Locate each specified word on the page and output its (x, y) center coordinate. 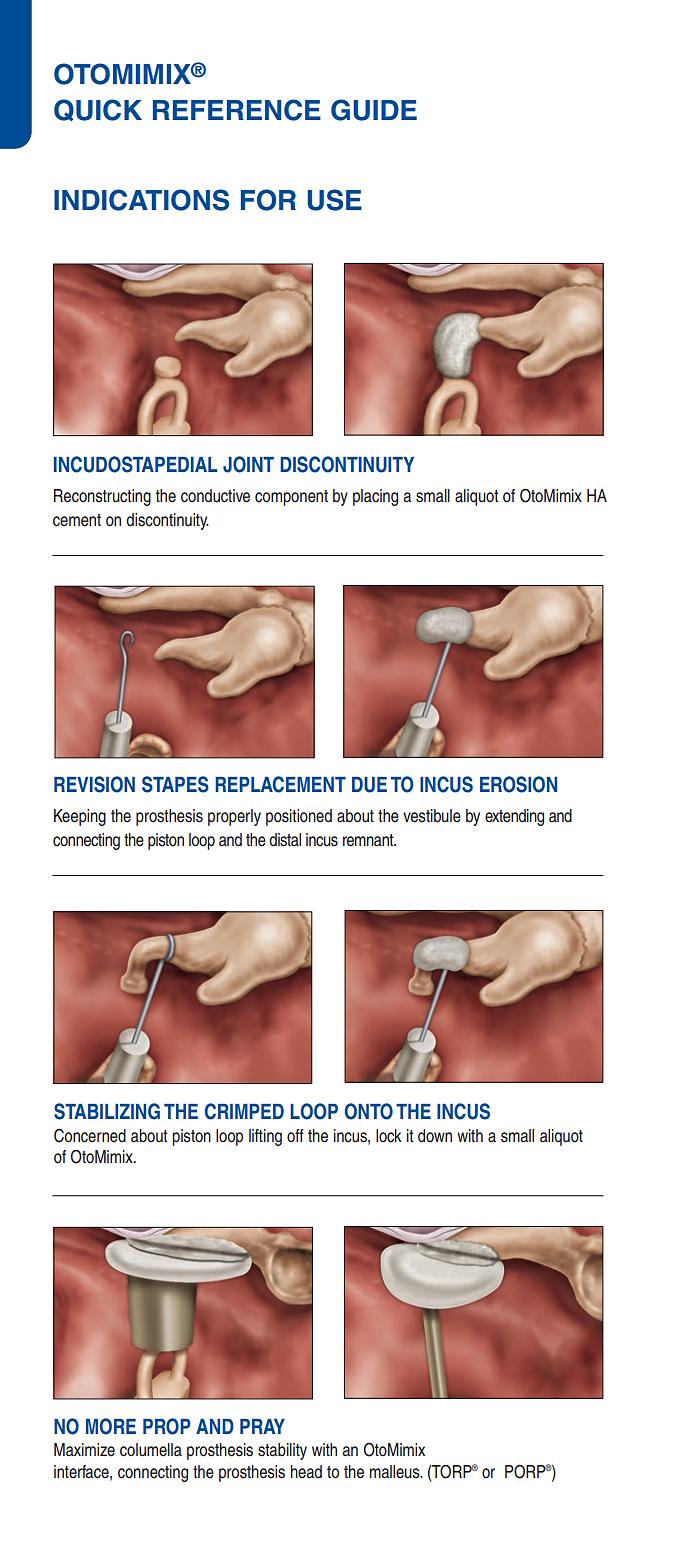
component (291, 498)
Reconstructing (102, 497)
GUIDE (374, 110)
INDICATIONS (141, 200)
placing (375, 497)
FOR (268, 200)
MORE (111, 1426)
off (295, 1135)
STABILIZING (107, 1111)
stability (282, 1451)
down (435, 1136)
